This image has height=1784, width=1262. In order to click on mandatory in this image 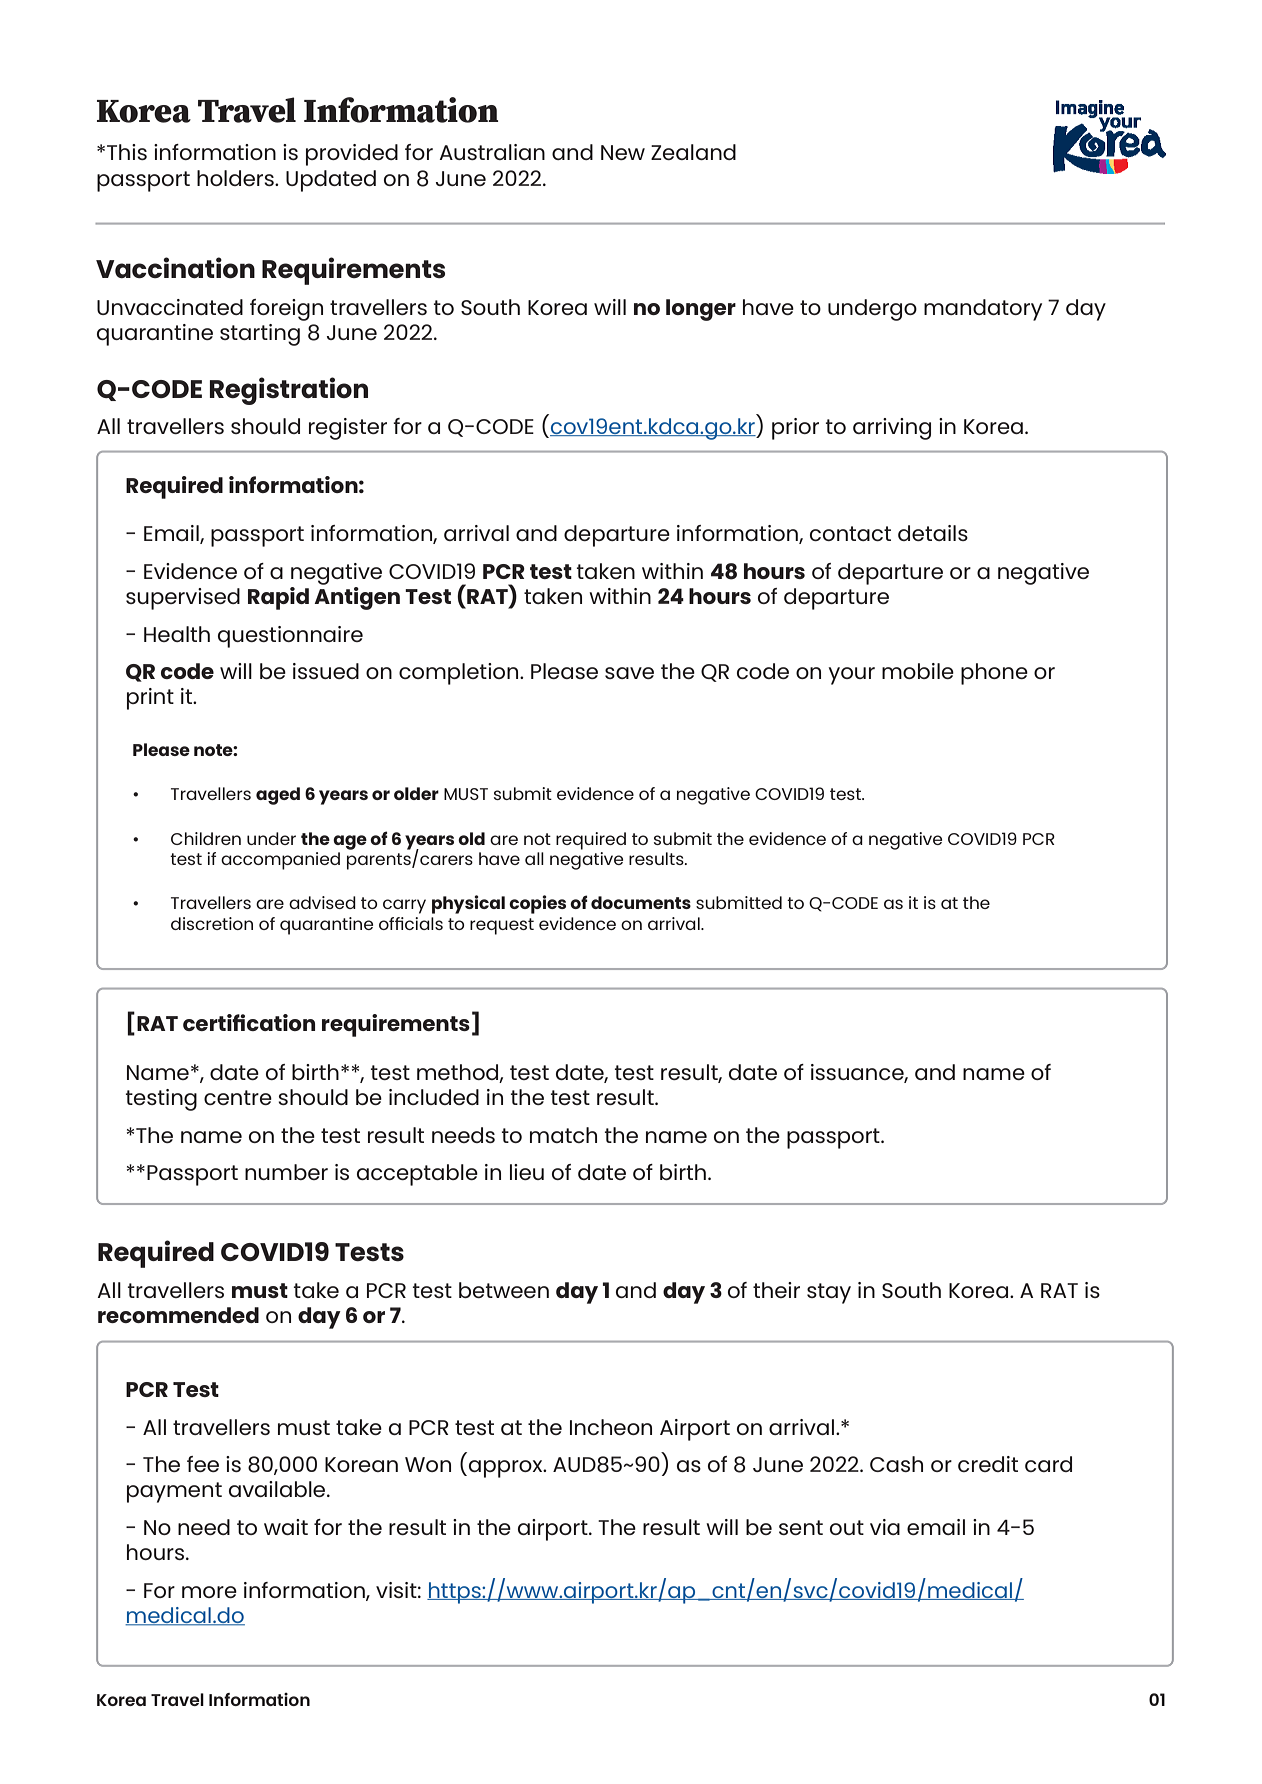, I will do `click(983, 310)`.
